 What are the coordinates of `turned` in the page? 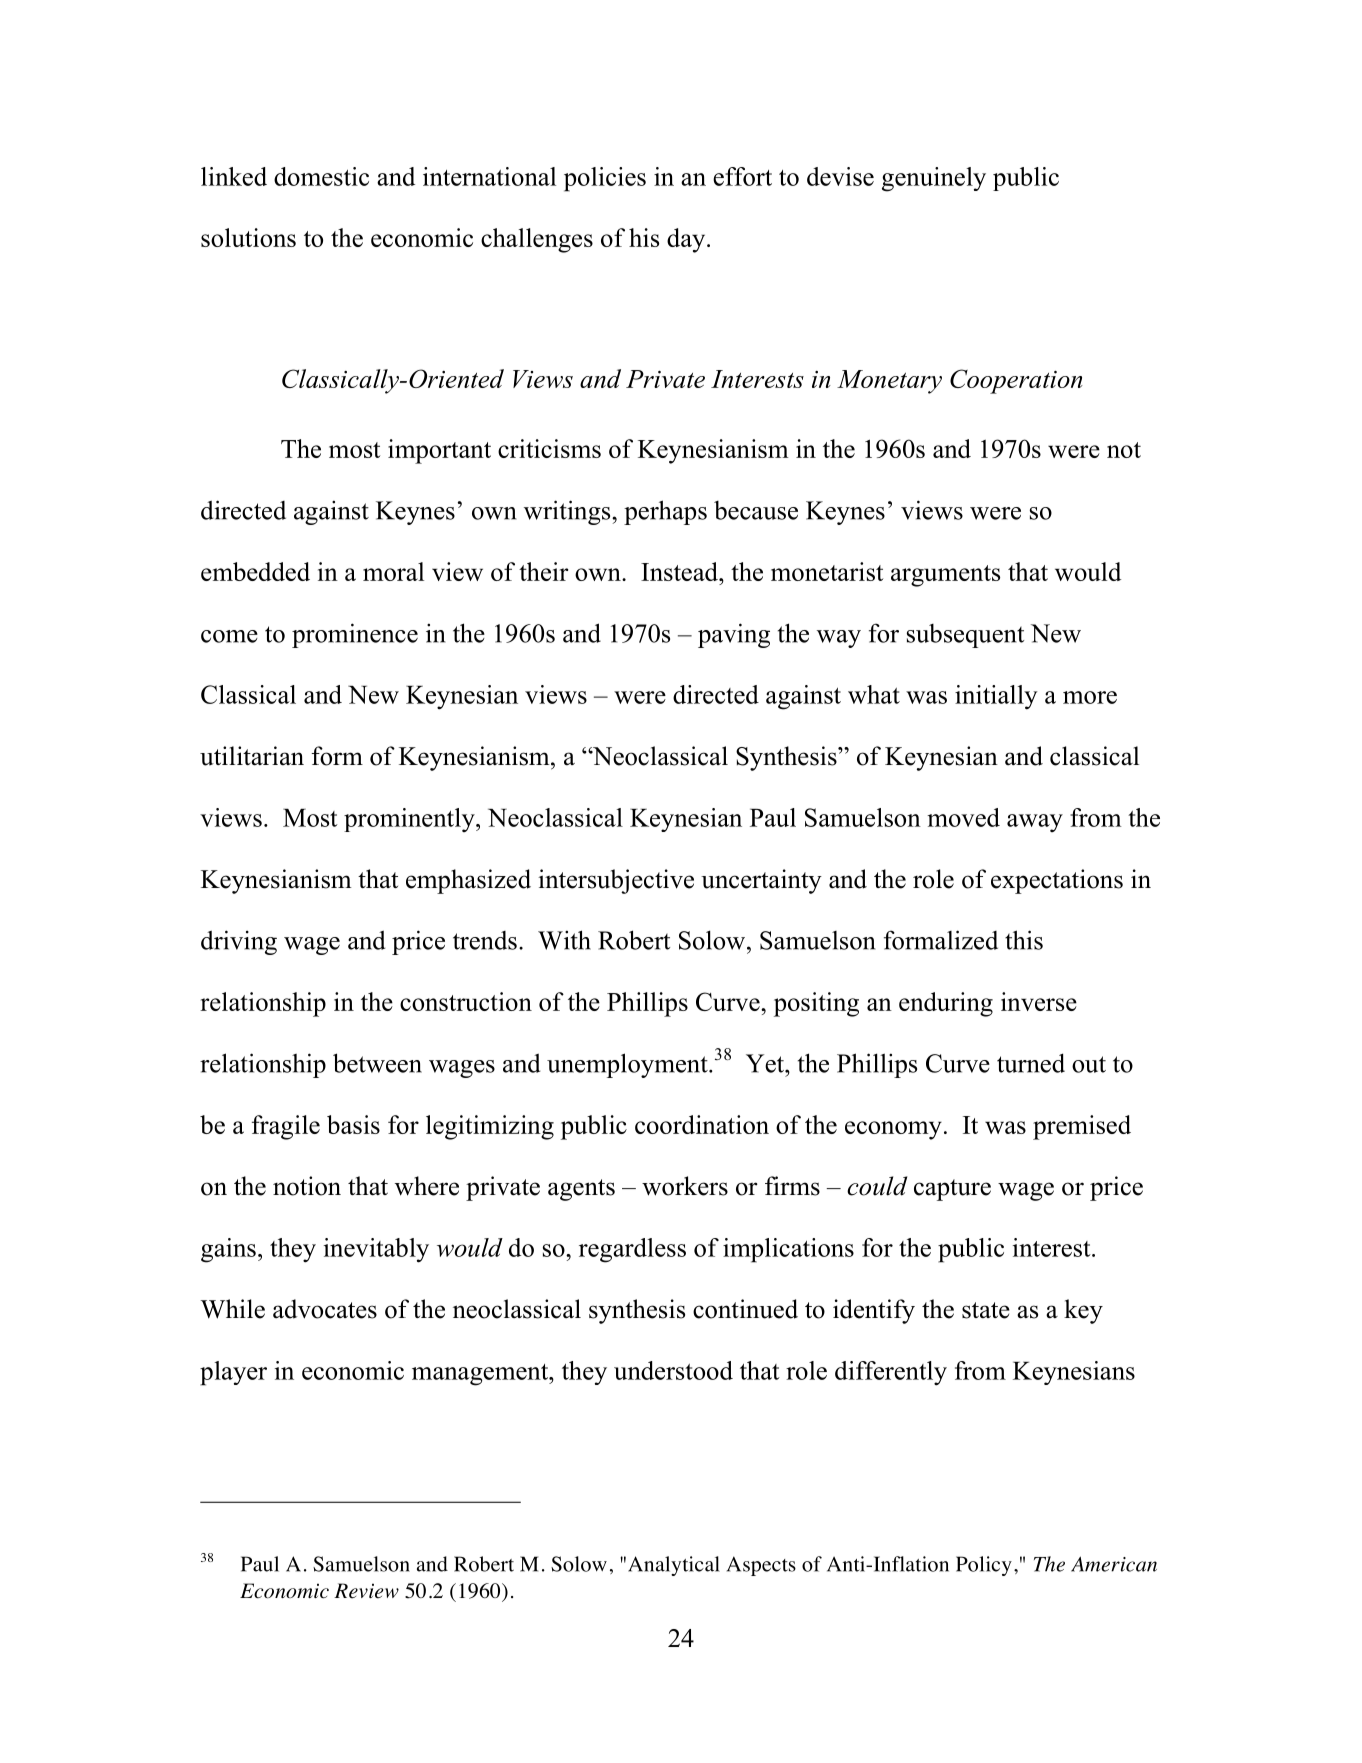 It's located at (1031, 1063).
